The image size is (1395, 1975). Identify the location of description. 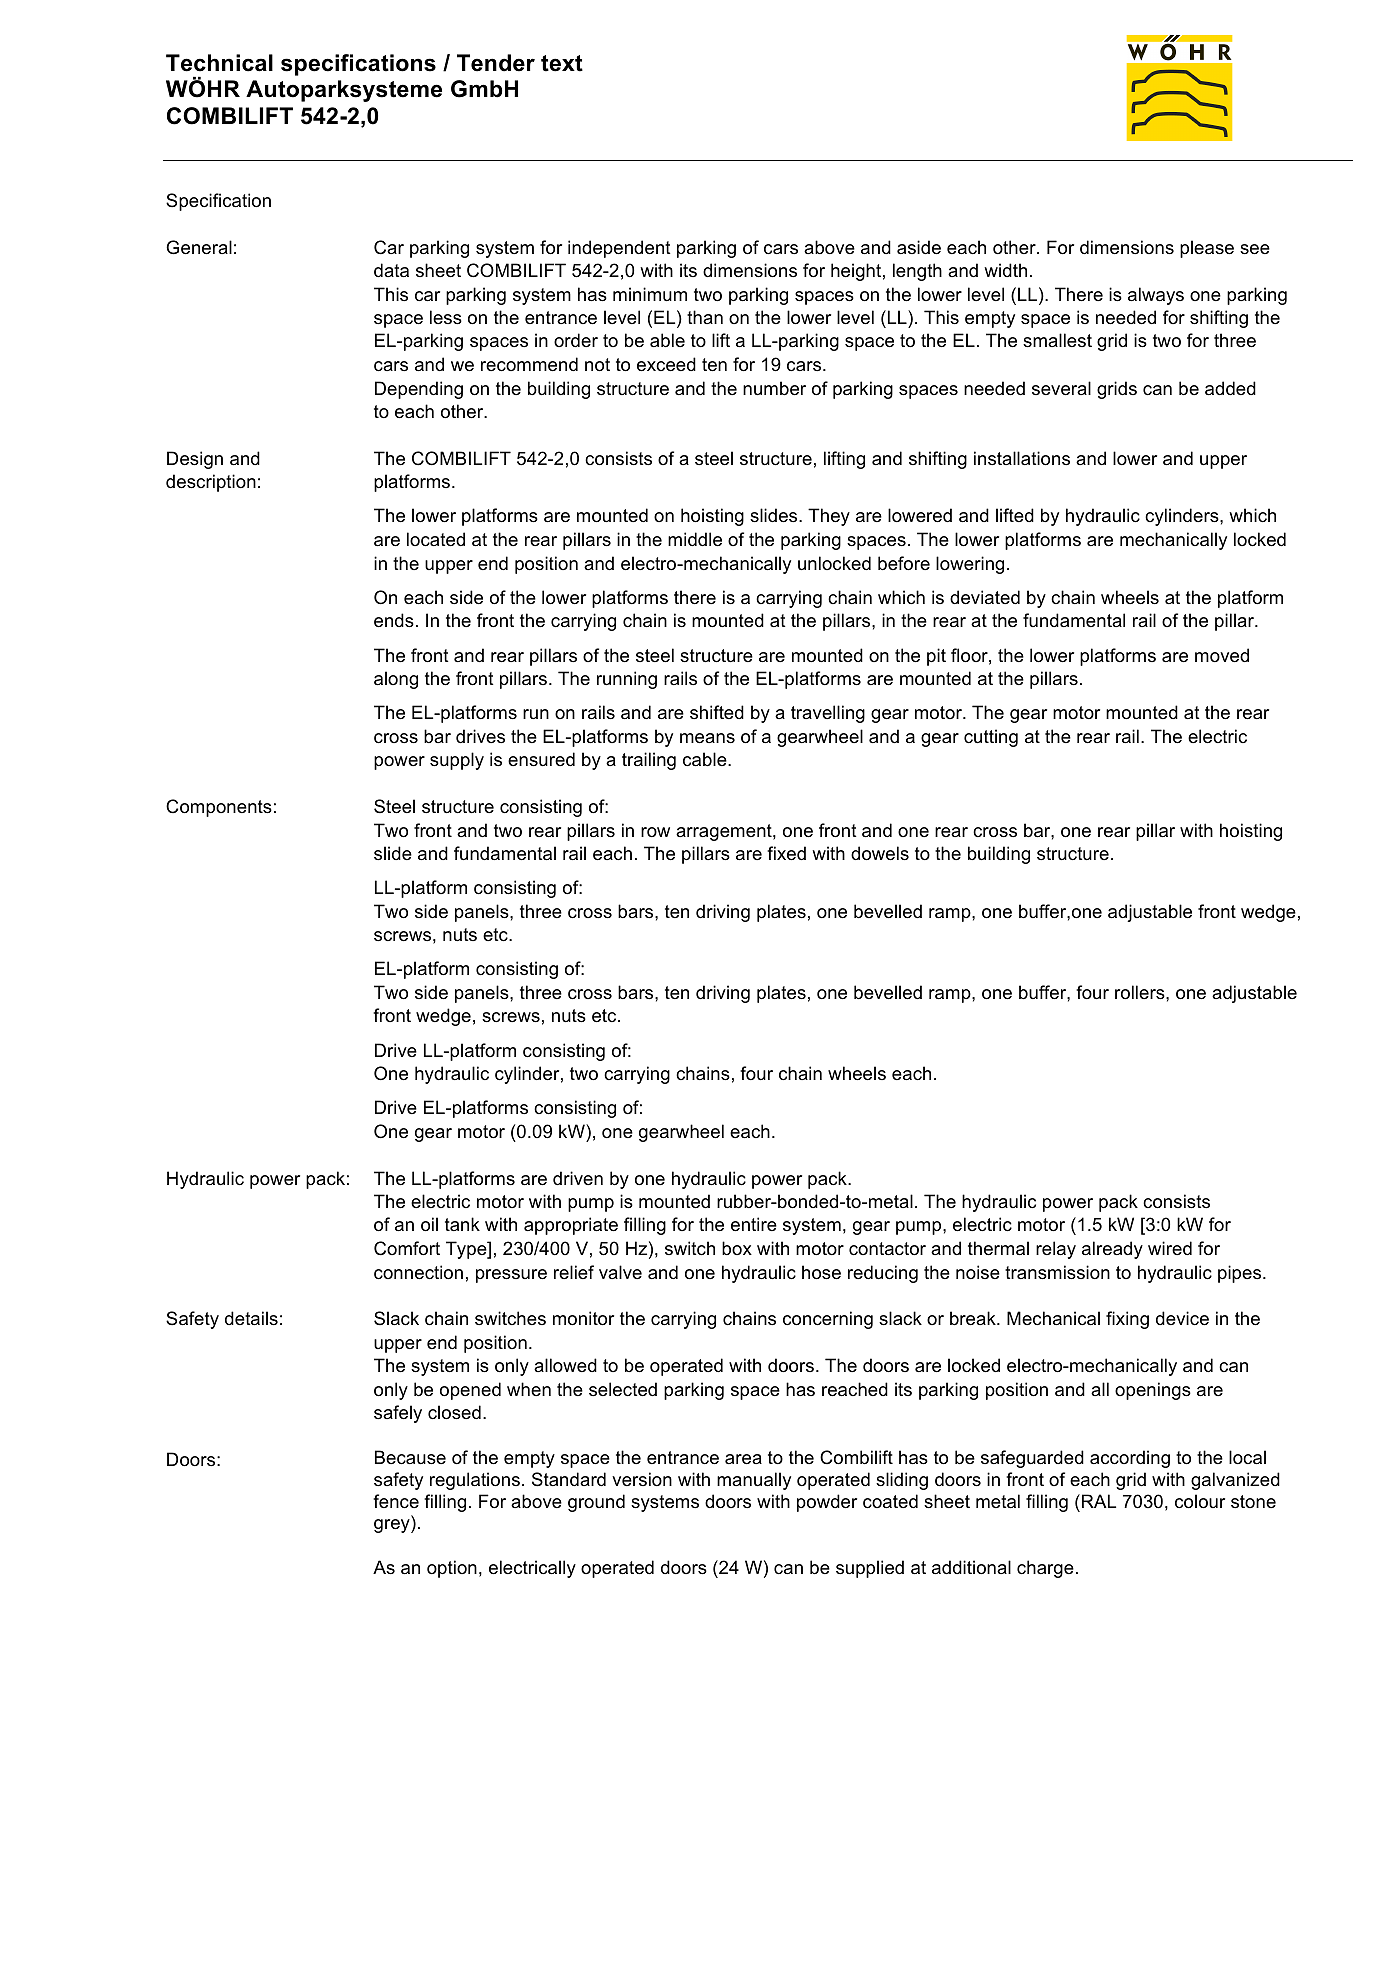
(211, 483).
